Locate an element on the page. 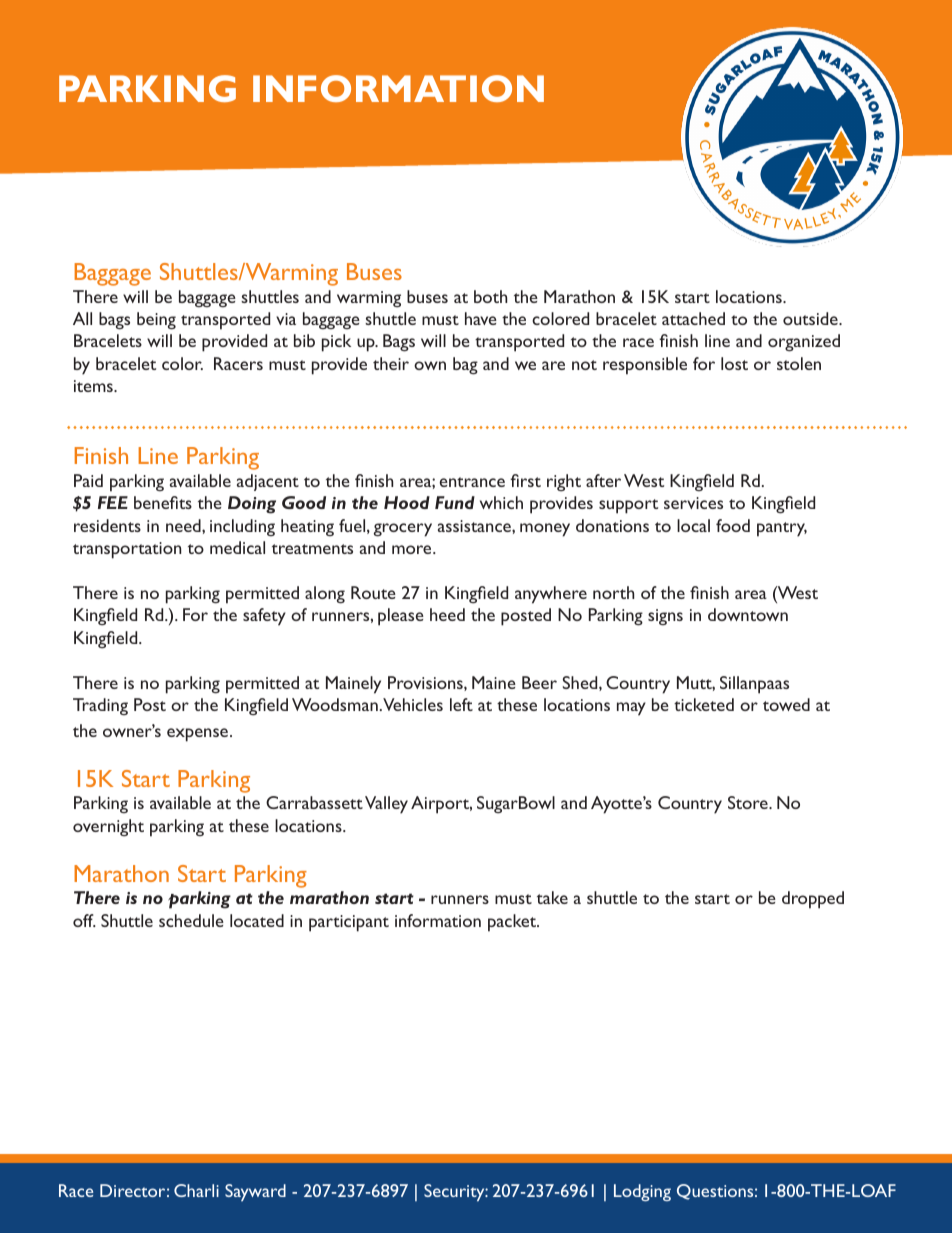 This page has width=952, height=1233. ticketed is located at coordinates (704, 704).
